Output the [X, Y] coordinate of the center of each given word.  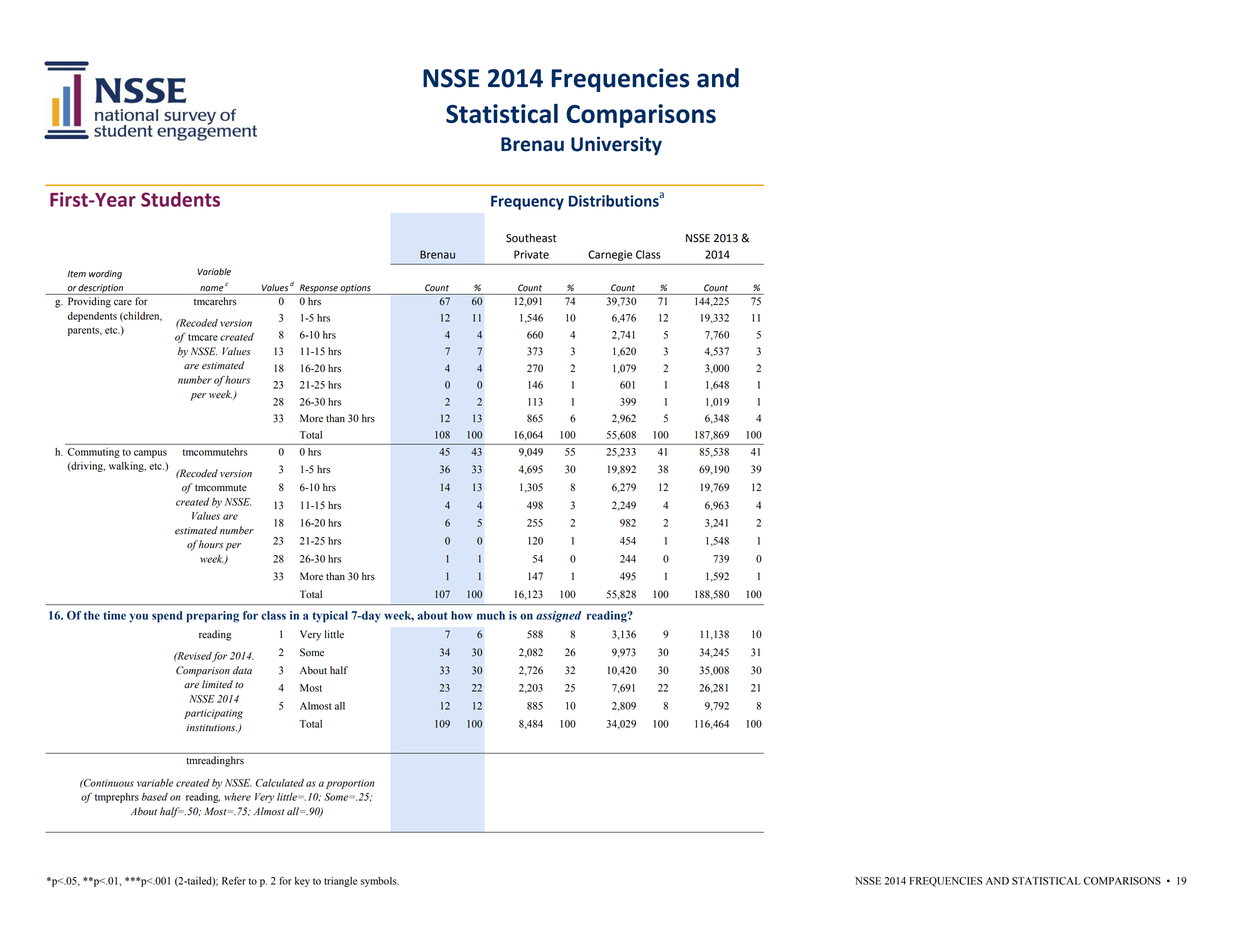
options [356, 289]
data [242, 670]
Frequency [527, 202]
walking [127, 466]
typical [330, 617]
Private [531, 254]
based [154, 797]
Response [318, 289]
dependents [92, 317]
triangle [340, 882]
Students [180, 199]
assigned [558, 617]
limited [217, 684]
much [491, 615]
